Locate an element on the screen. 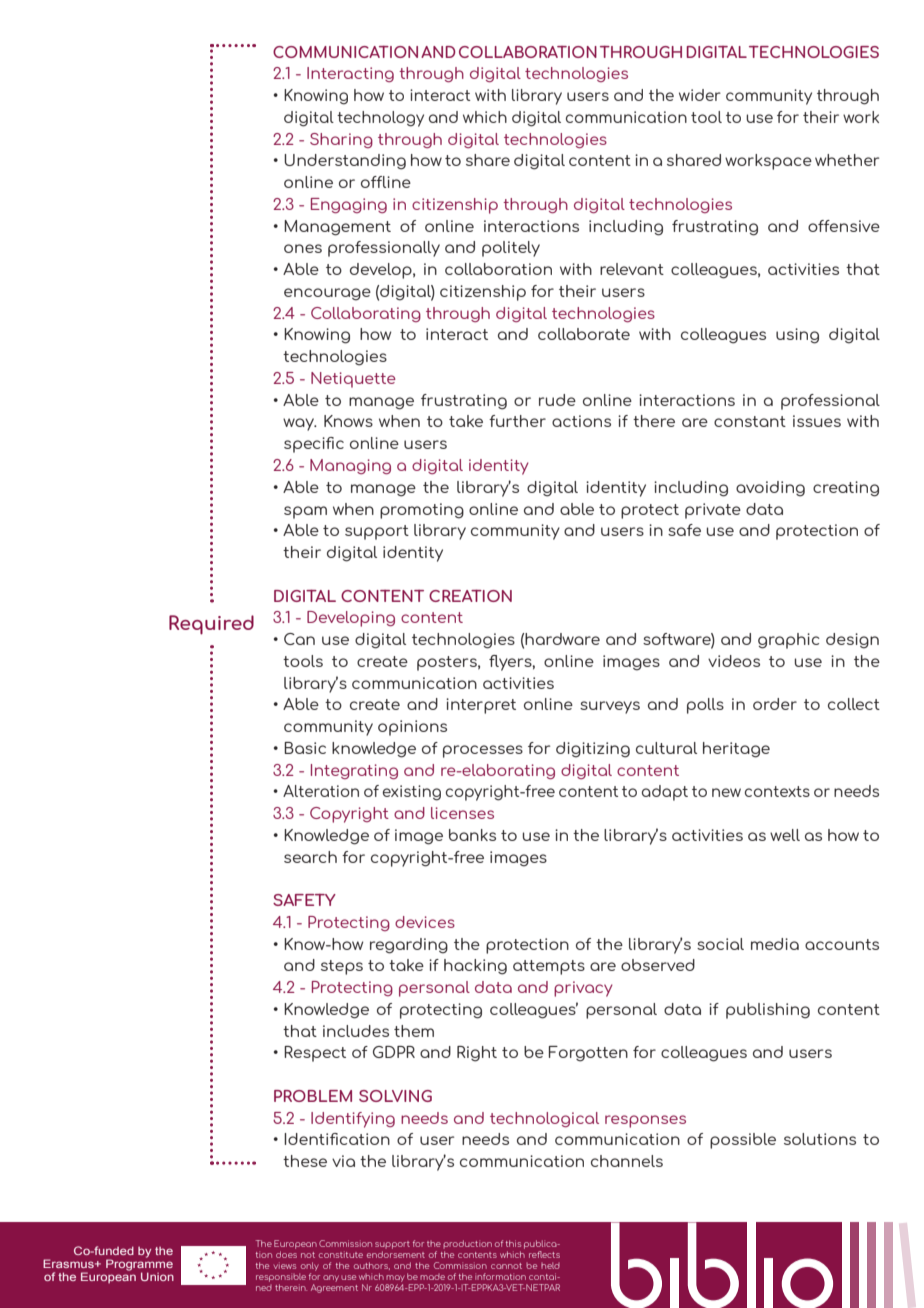 This screenshot has width=924, height=1308. technology is located at coordinates (380, 119).
